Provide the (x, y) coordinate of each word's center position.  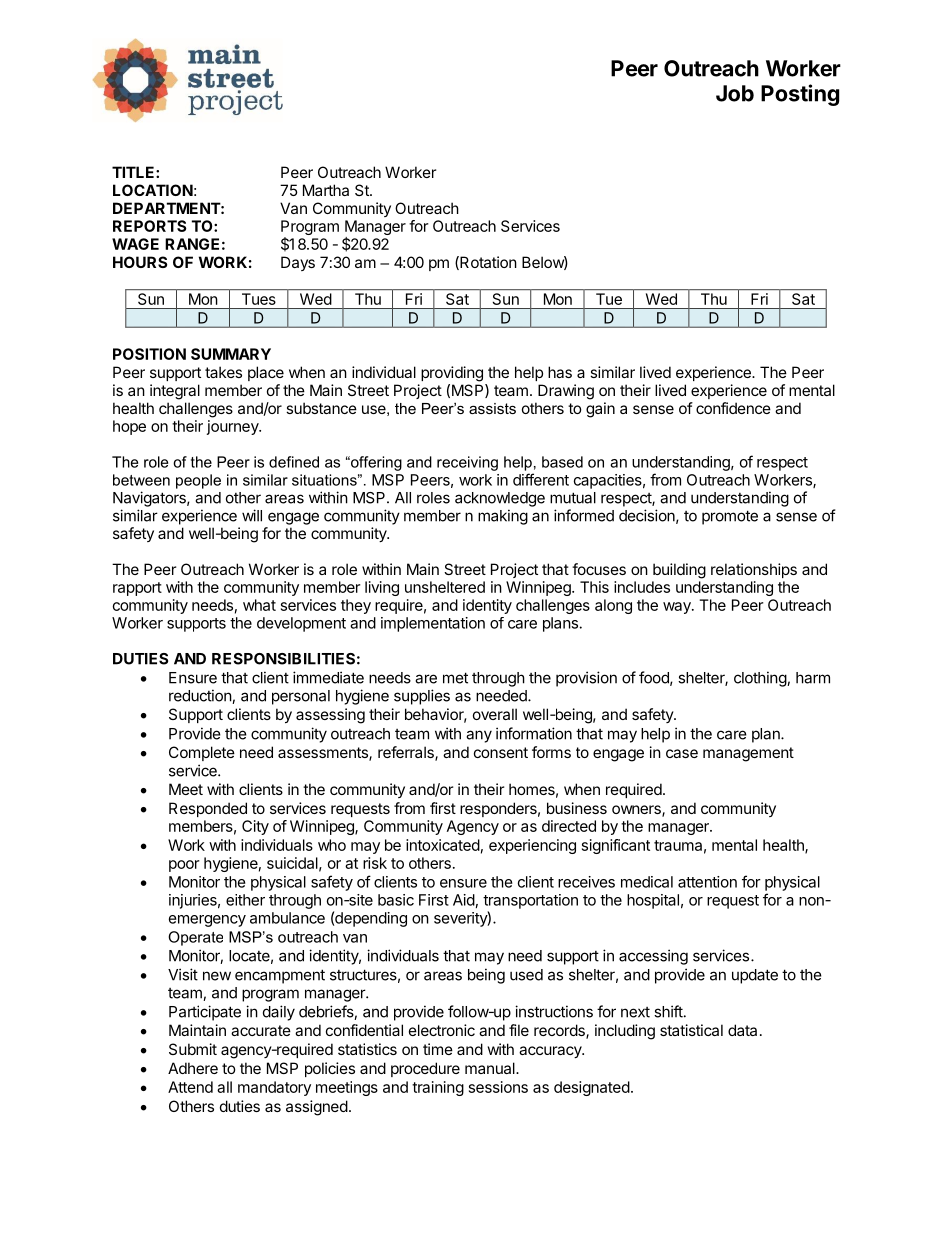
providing (452, 374)
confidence (733, 408)
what (259, 605)
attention (707, 882)
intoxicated (443, 845)
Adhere (193, 1068)
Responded (208, 809)
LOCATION (153, 190)
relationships (754, 570)
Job (735, 93)
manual (491, 1068)
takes (223, 372)
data (742, 1030)
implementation (433, 624)
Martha (326, 190)
